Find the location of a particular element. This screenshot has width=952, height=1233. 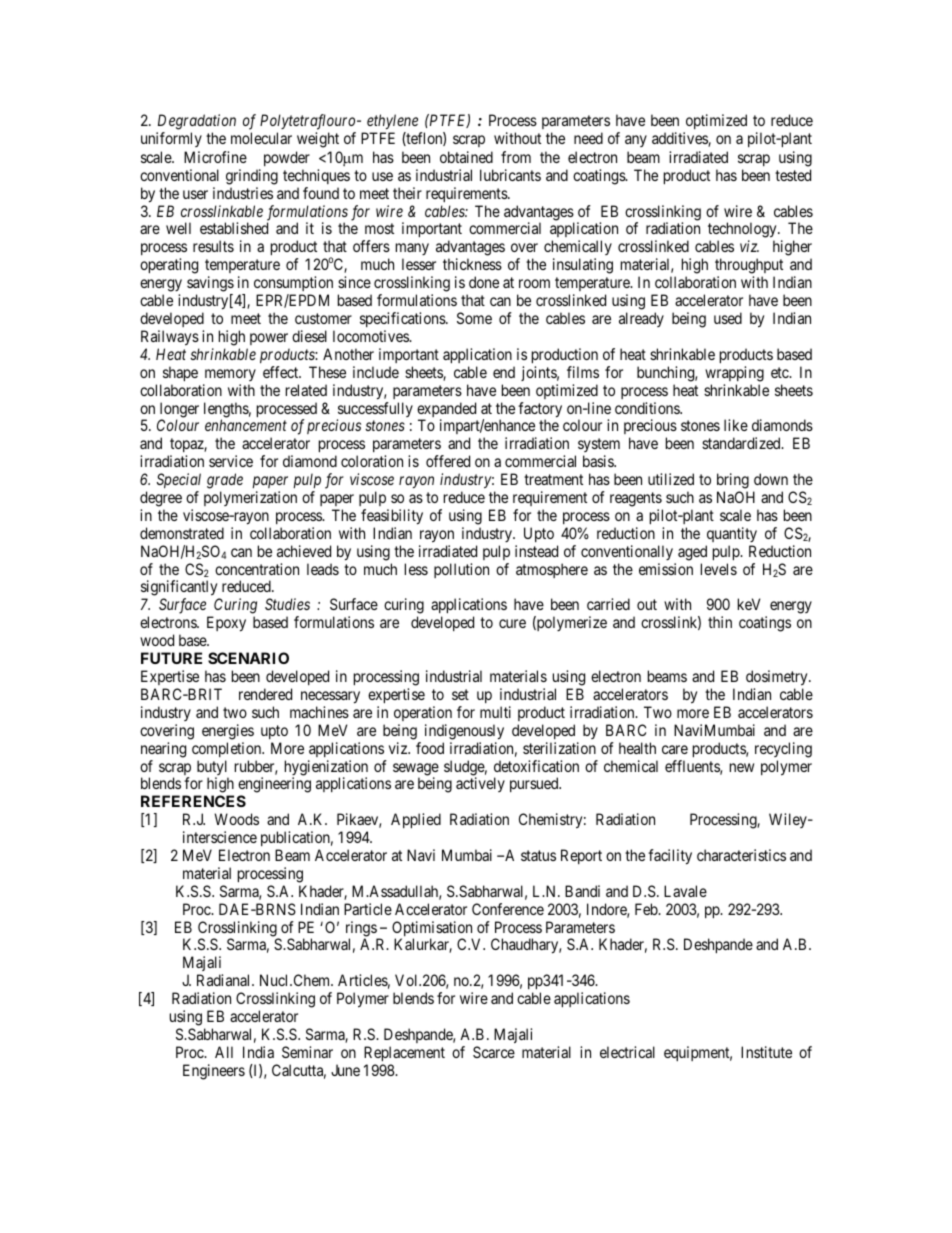

Conference is located at coordinates (508, 909).
